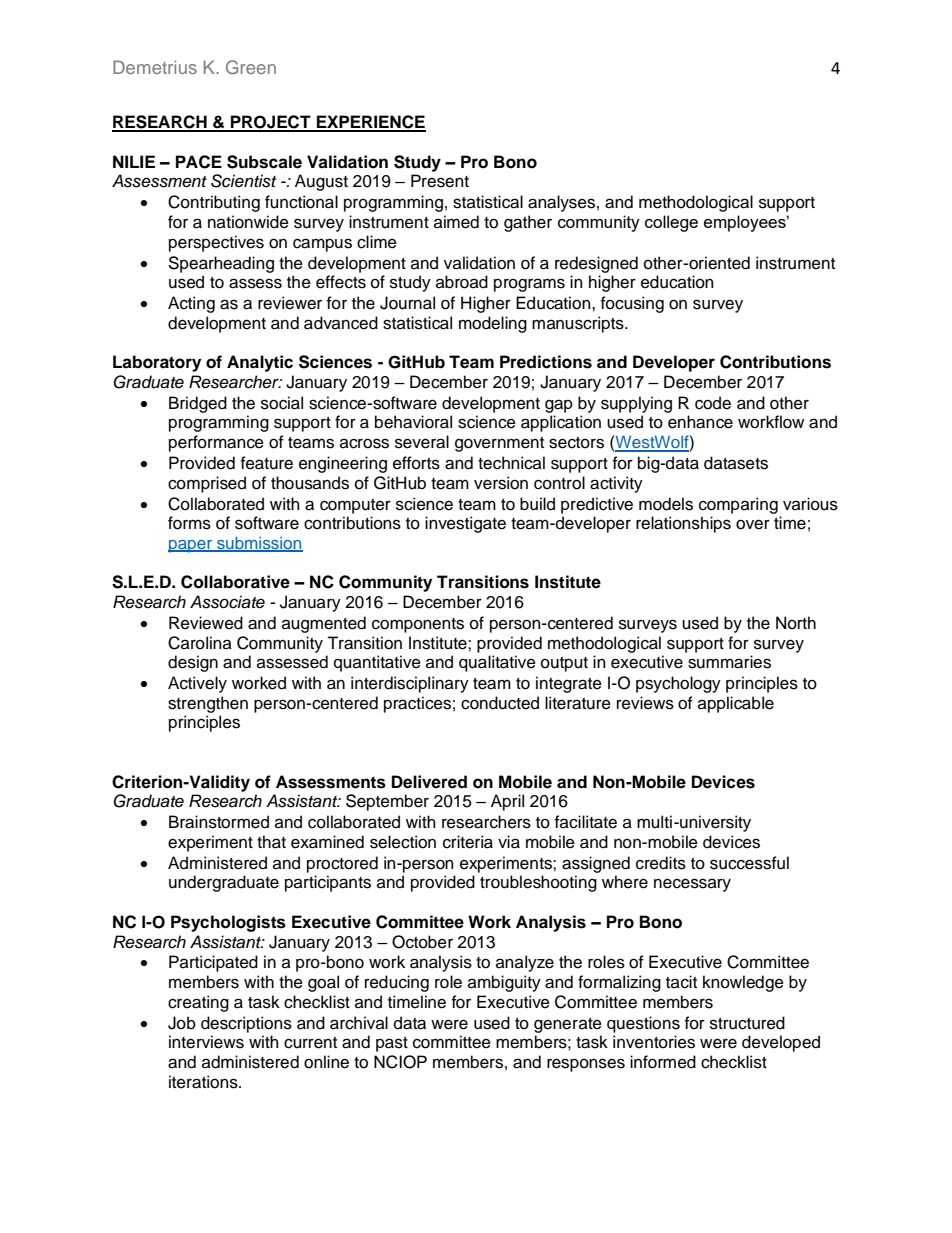  I want to click on Green, so click(251, 67).
